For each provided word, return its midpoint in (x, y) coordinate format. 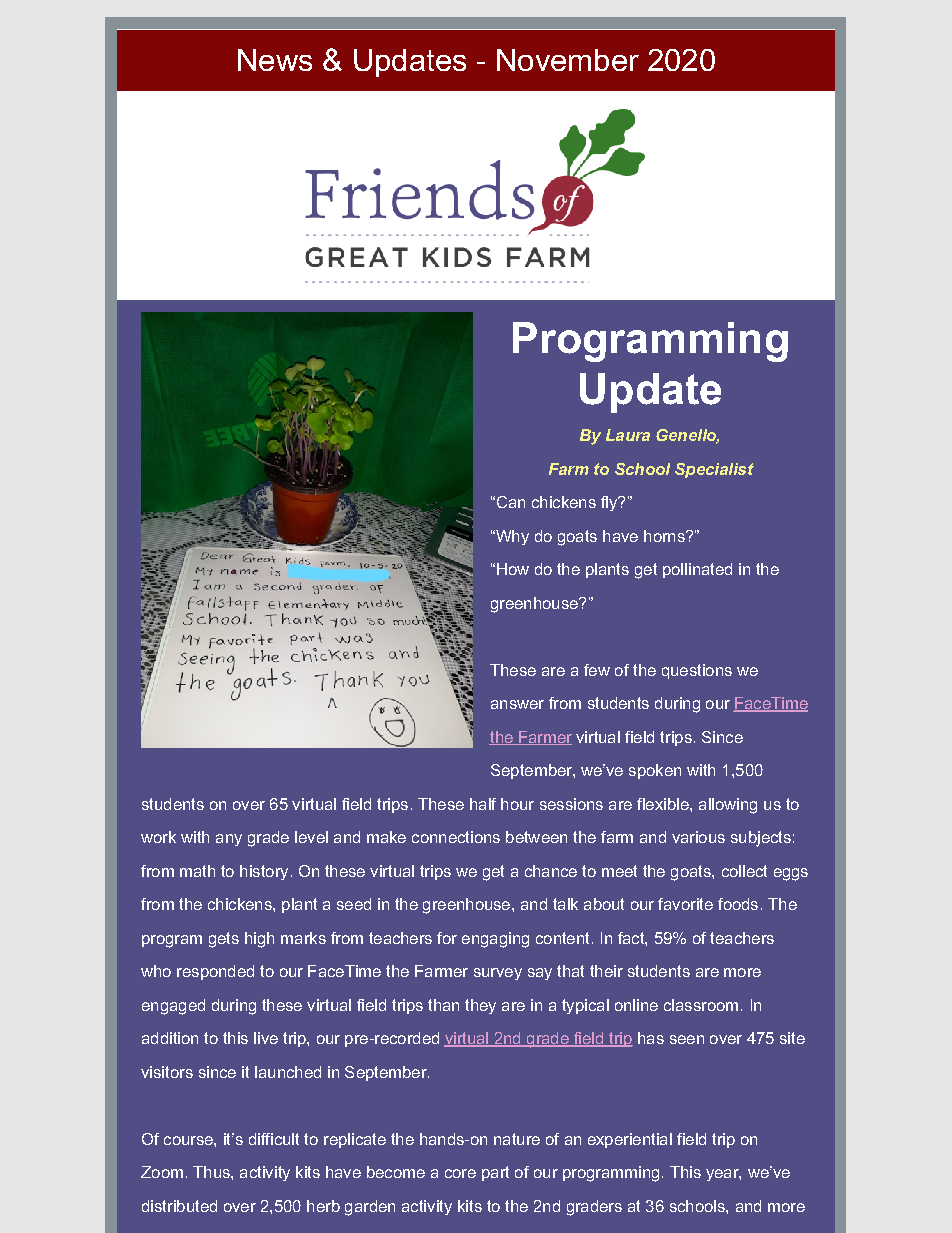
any (229, 840)
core (460, 1173)
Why (511, 537)
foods (738, 904)
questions (697, 671)
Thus (212, 1172)
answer (517, 704)
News (275, 60)
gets (224, 940)
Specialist (714, 470)
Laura (628, 435)
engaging (495, 940)
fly (610, 503)
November (568, 60)
